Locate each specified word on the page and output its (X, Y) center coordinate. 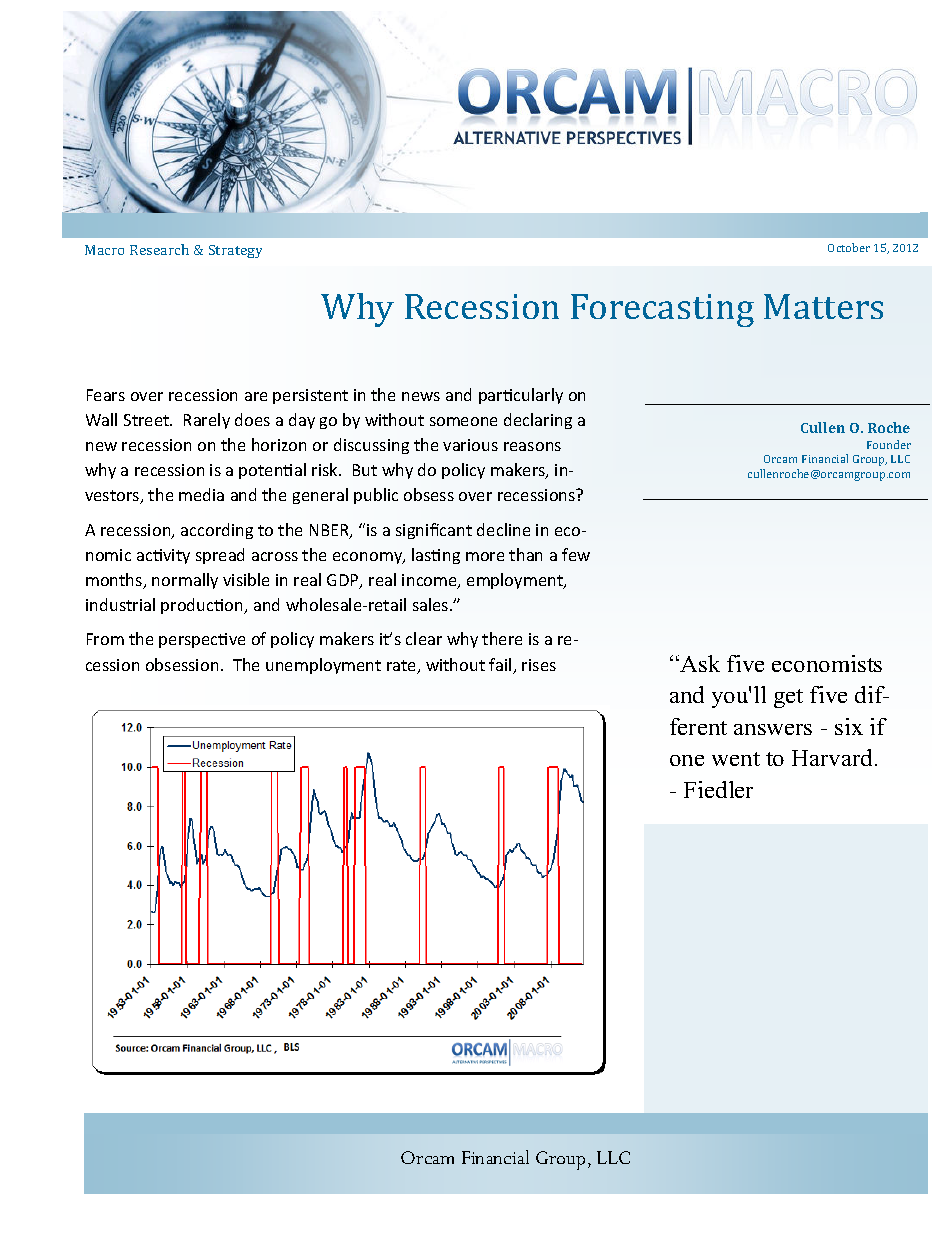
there (502, 638)
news (421, 396)
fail (501, 666)
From (105, 639)
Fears (106, 395)
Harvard (834, 757)
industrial (120, 604)
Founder (889, 444)
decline (503, 529)
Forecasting (662, 310)
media (201, 494)
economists (827, 663)
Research (159, 249)
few (576, 554)
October (849, 247)
